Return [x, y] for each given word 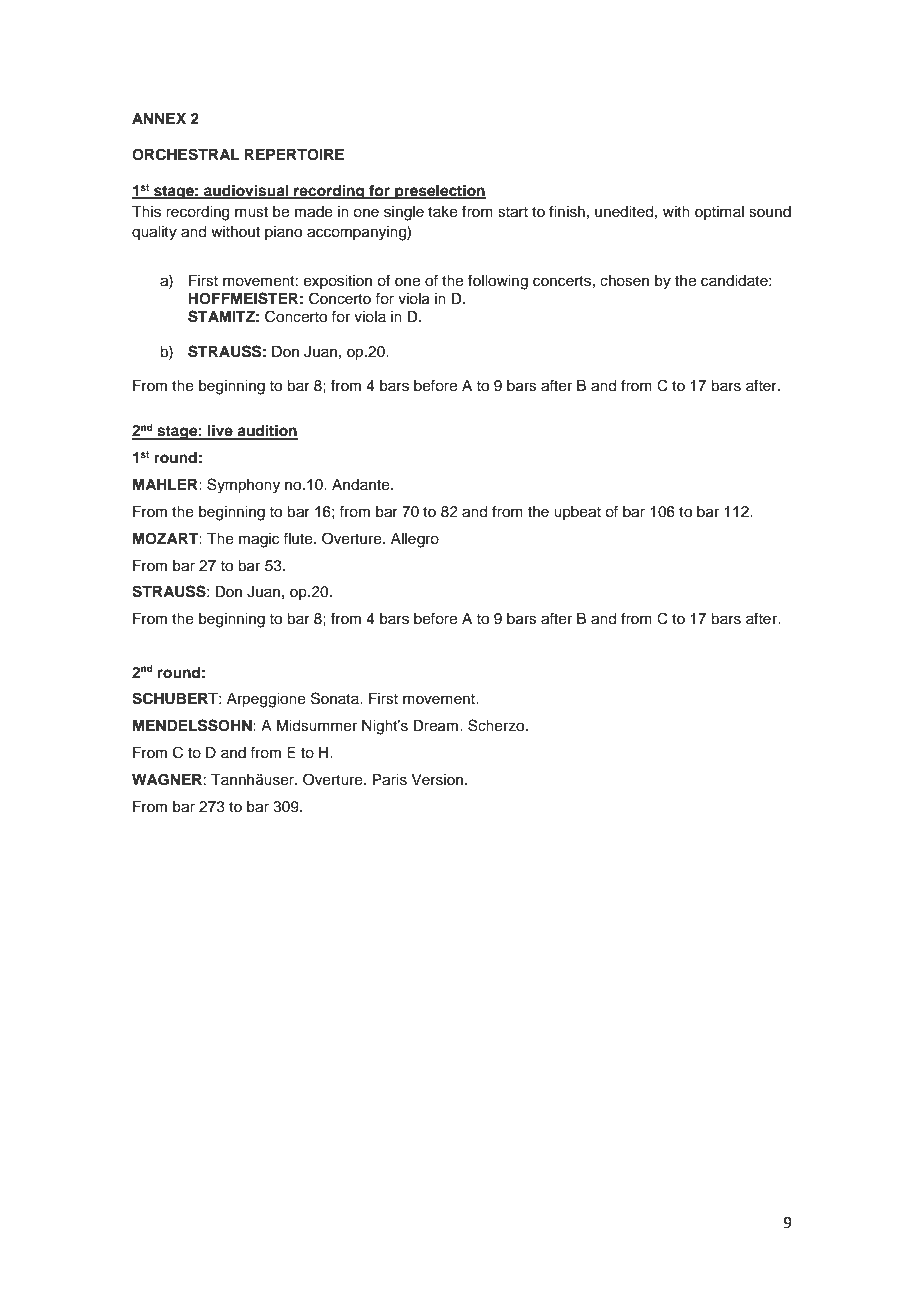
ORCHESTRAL [185, 154]
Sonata [336, 698]
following [498, 282]
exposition [338, 282]
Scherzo [497, 725]
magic [259, 540]
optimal [719, 213]
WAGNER [167, 780]
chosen [624, 281]
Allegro [415, 540]
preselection [439, 192]
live [220, 431]
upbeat [577, 513]
